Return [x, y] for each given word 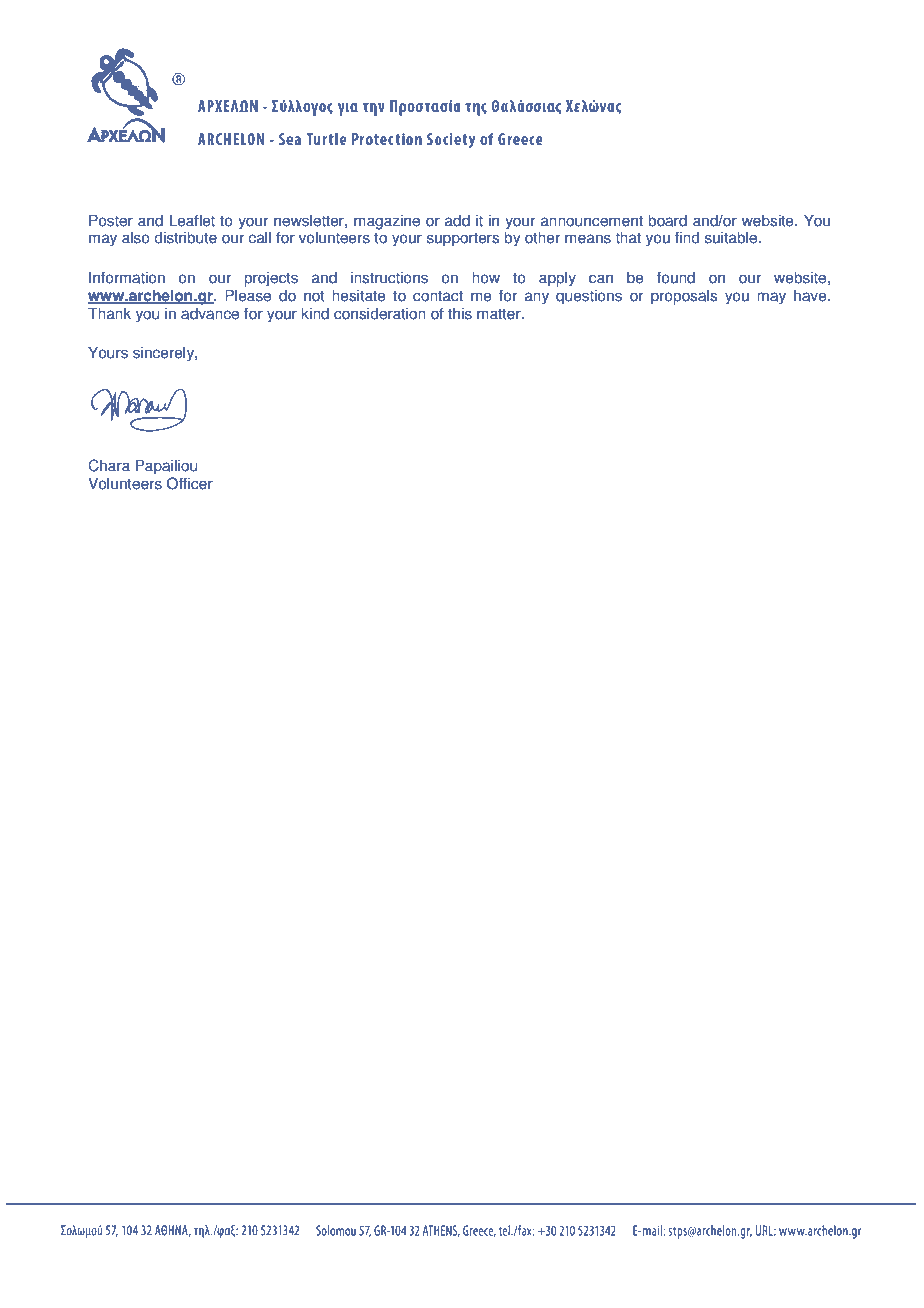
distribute [185, 237]
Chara [109, 465]
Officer [190, 483]
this [460, 313]
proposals [684, 297]
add [457, 220]
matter [500, 314]
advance [210, 313]
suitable [732, 237]
